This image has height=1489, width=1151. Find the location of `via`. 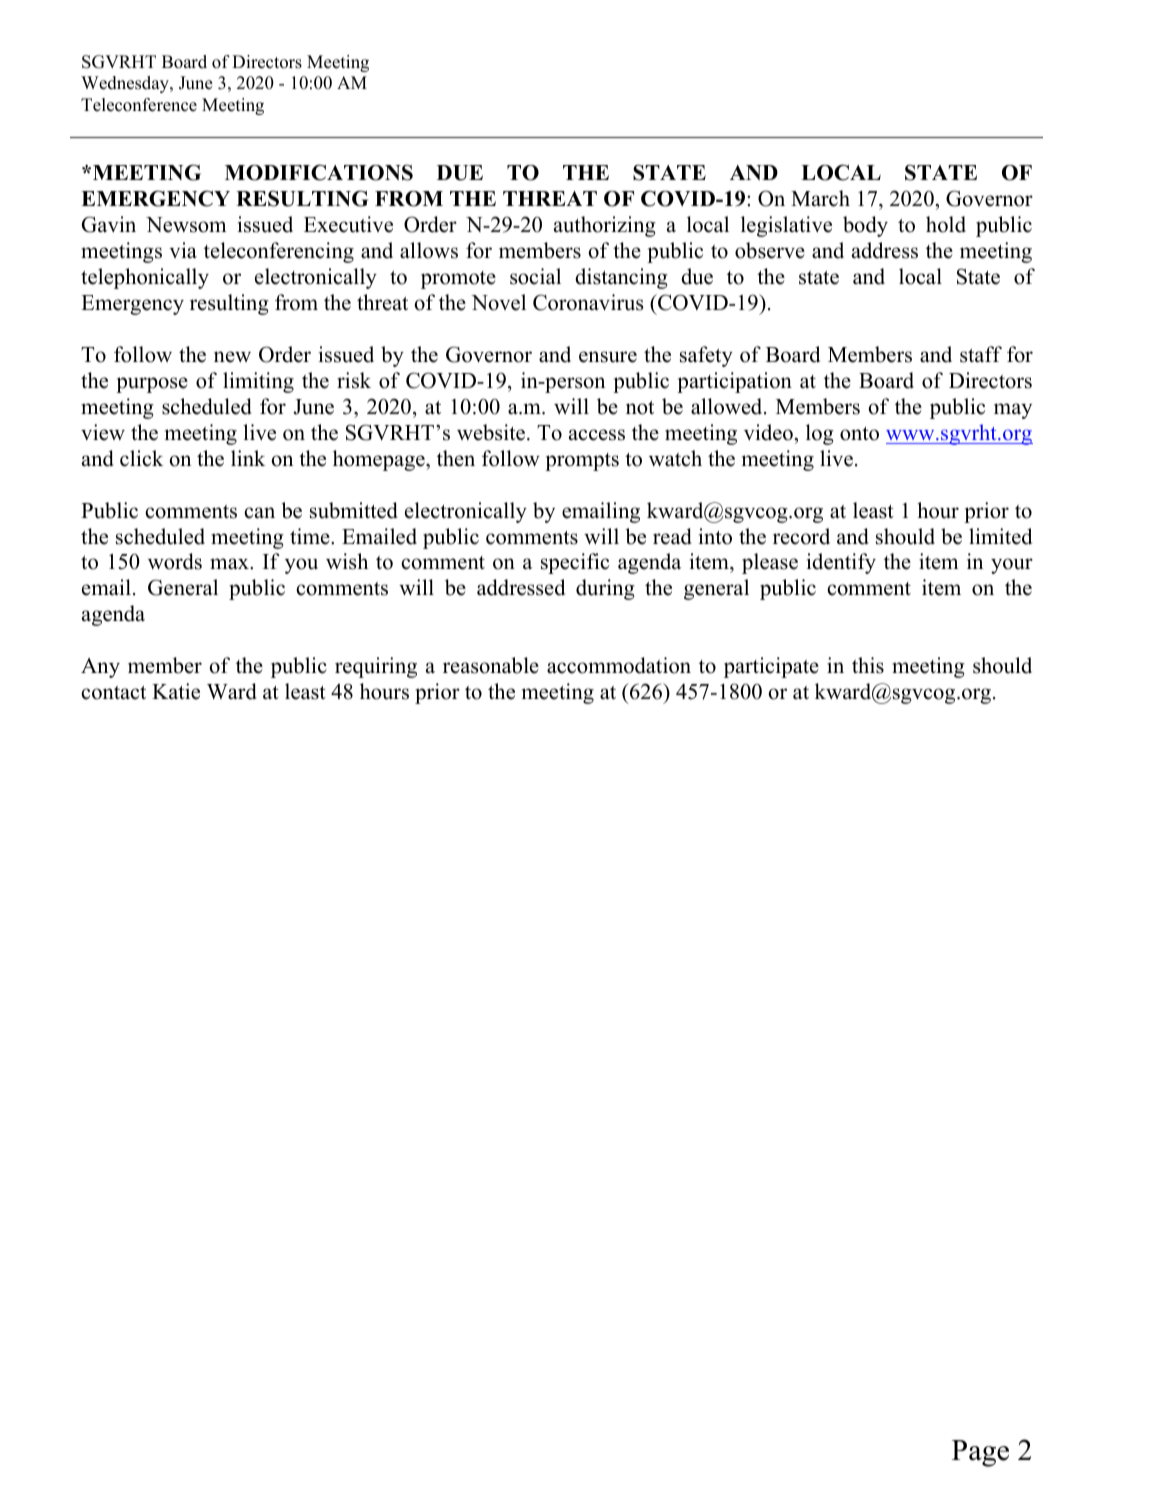

via is located at coordinates (183, 250).
